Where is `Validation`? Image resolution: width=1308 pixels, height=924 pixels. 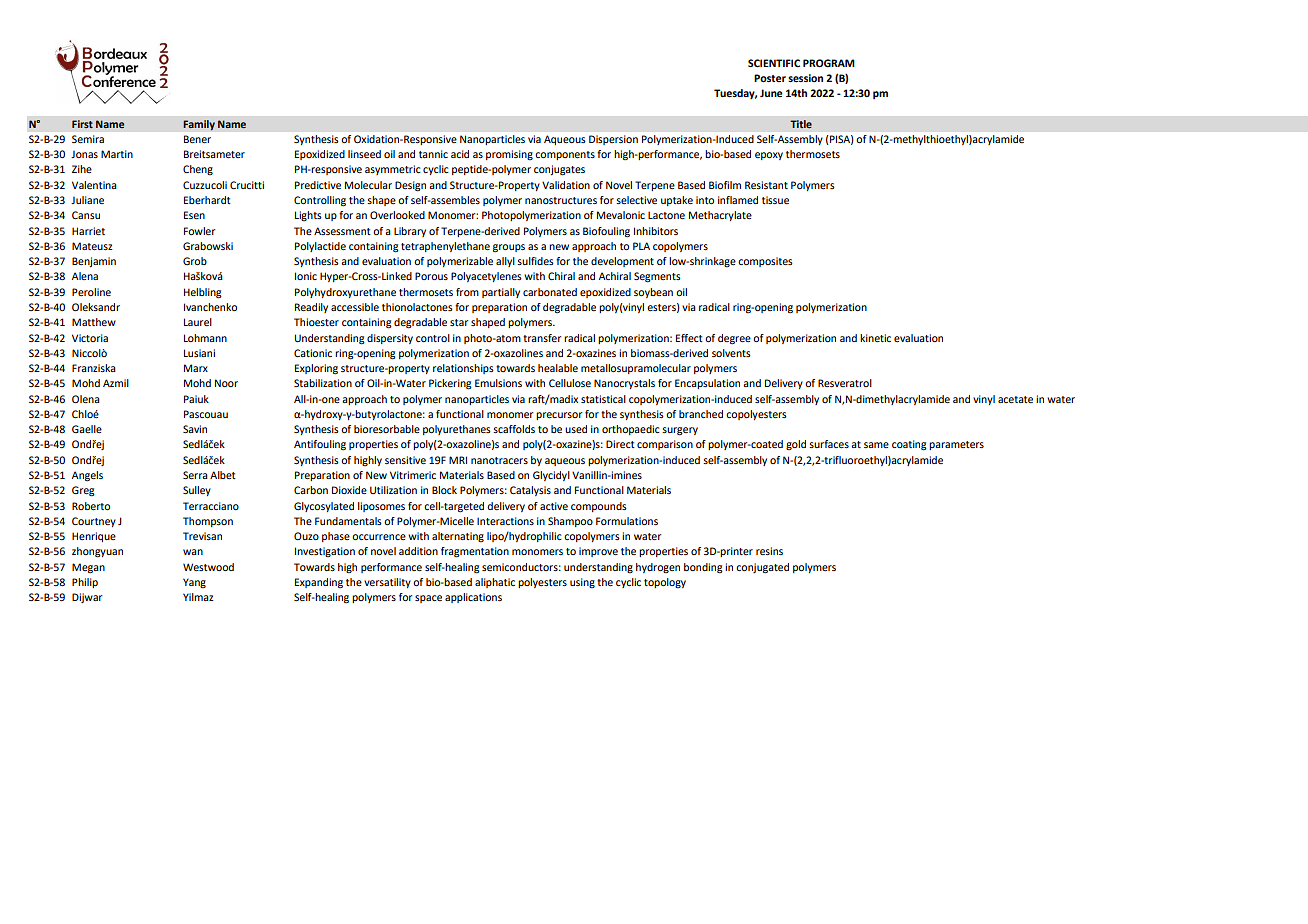
Validation is located at coordinates (566, 185).
